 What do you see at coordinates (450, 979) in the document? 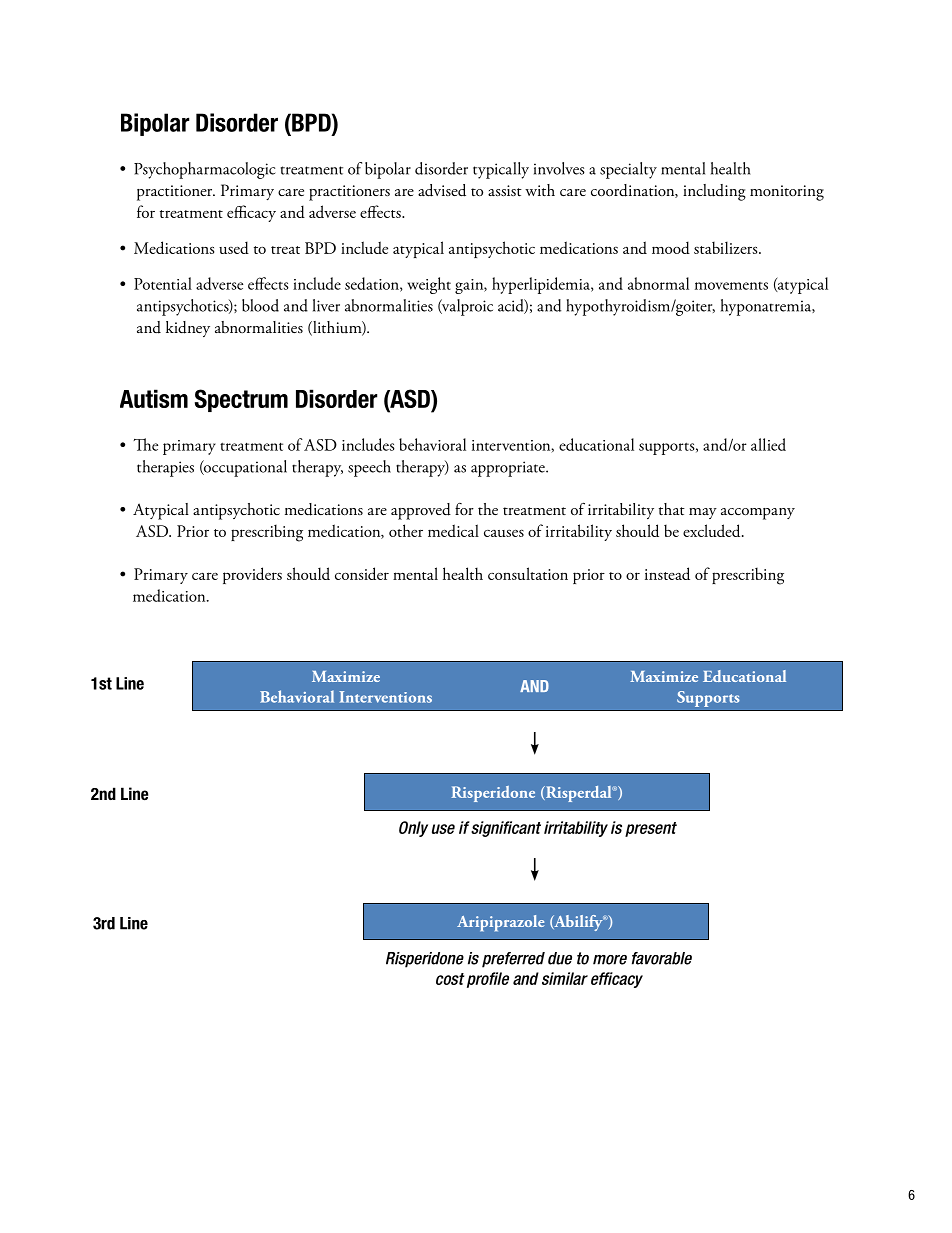
I see `cost` at bounding box center [450, 979].
